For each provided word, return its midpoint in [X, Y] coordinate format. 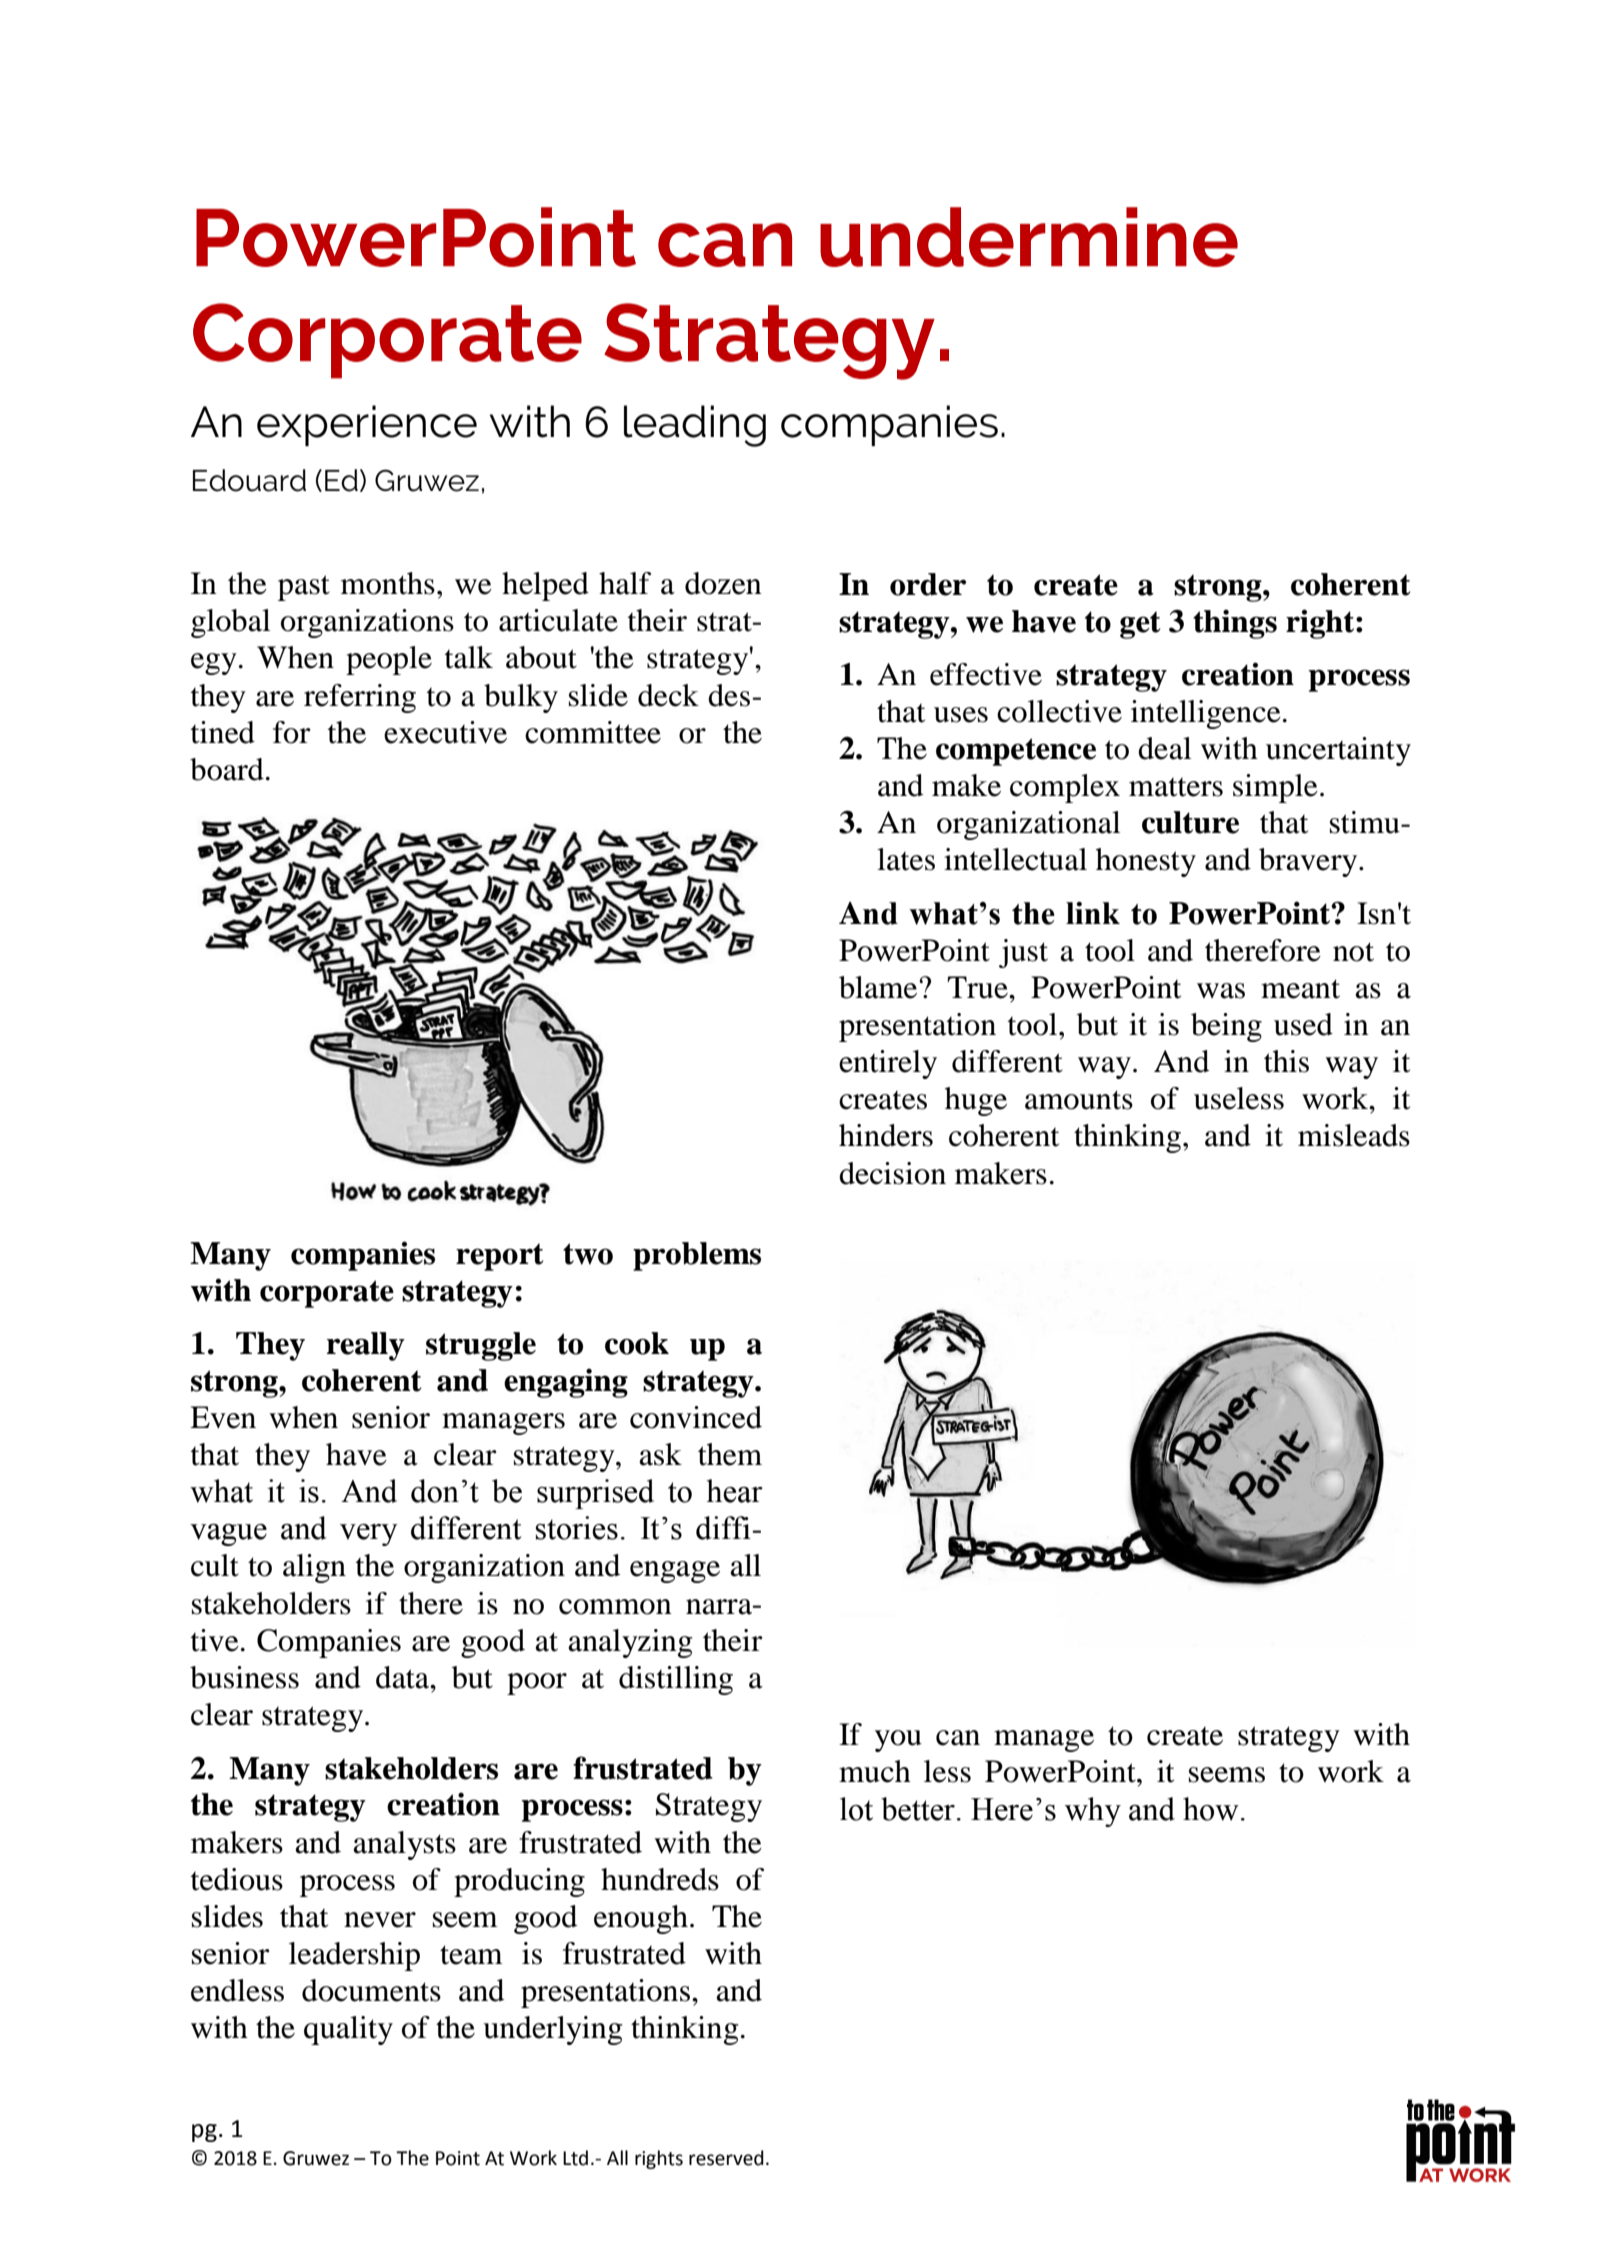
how [1211, 1809]
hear [735, 1491]
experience [367, 425]
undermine [1029, 237]
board [227, 769]
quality [348, 2030]
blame [879, 987]
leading [695, 426]
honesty [1146, 862]
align [314, 1568]
